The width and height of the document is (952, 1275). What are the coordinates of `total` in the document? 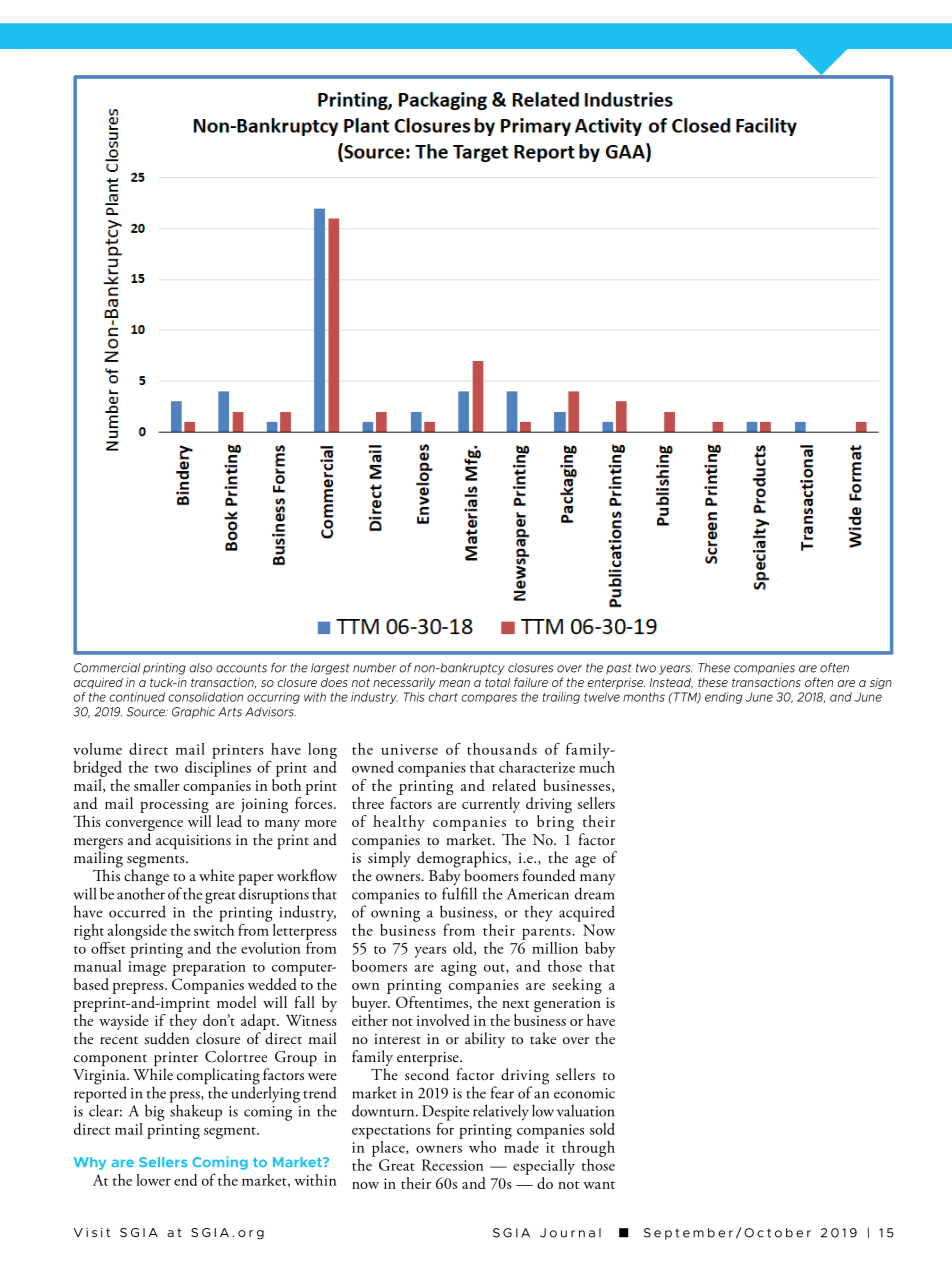 It's located at (497, 682).
